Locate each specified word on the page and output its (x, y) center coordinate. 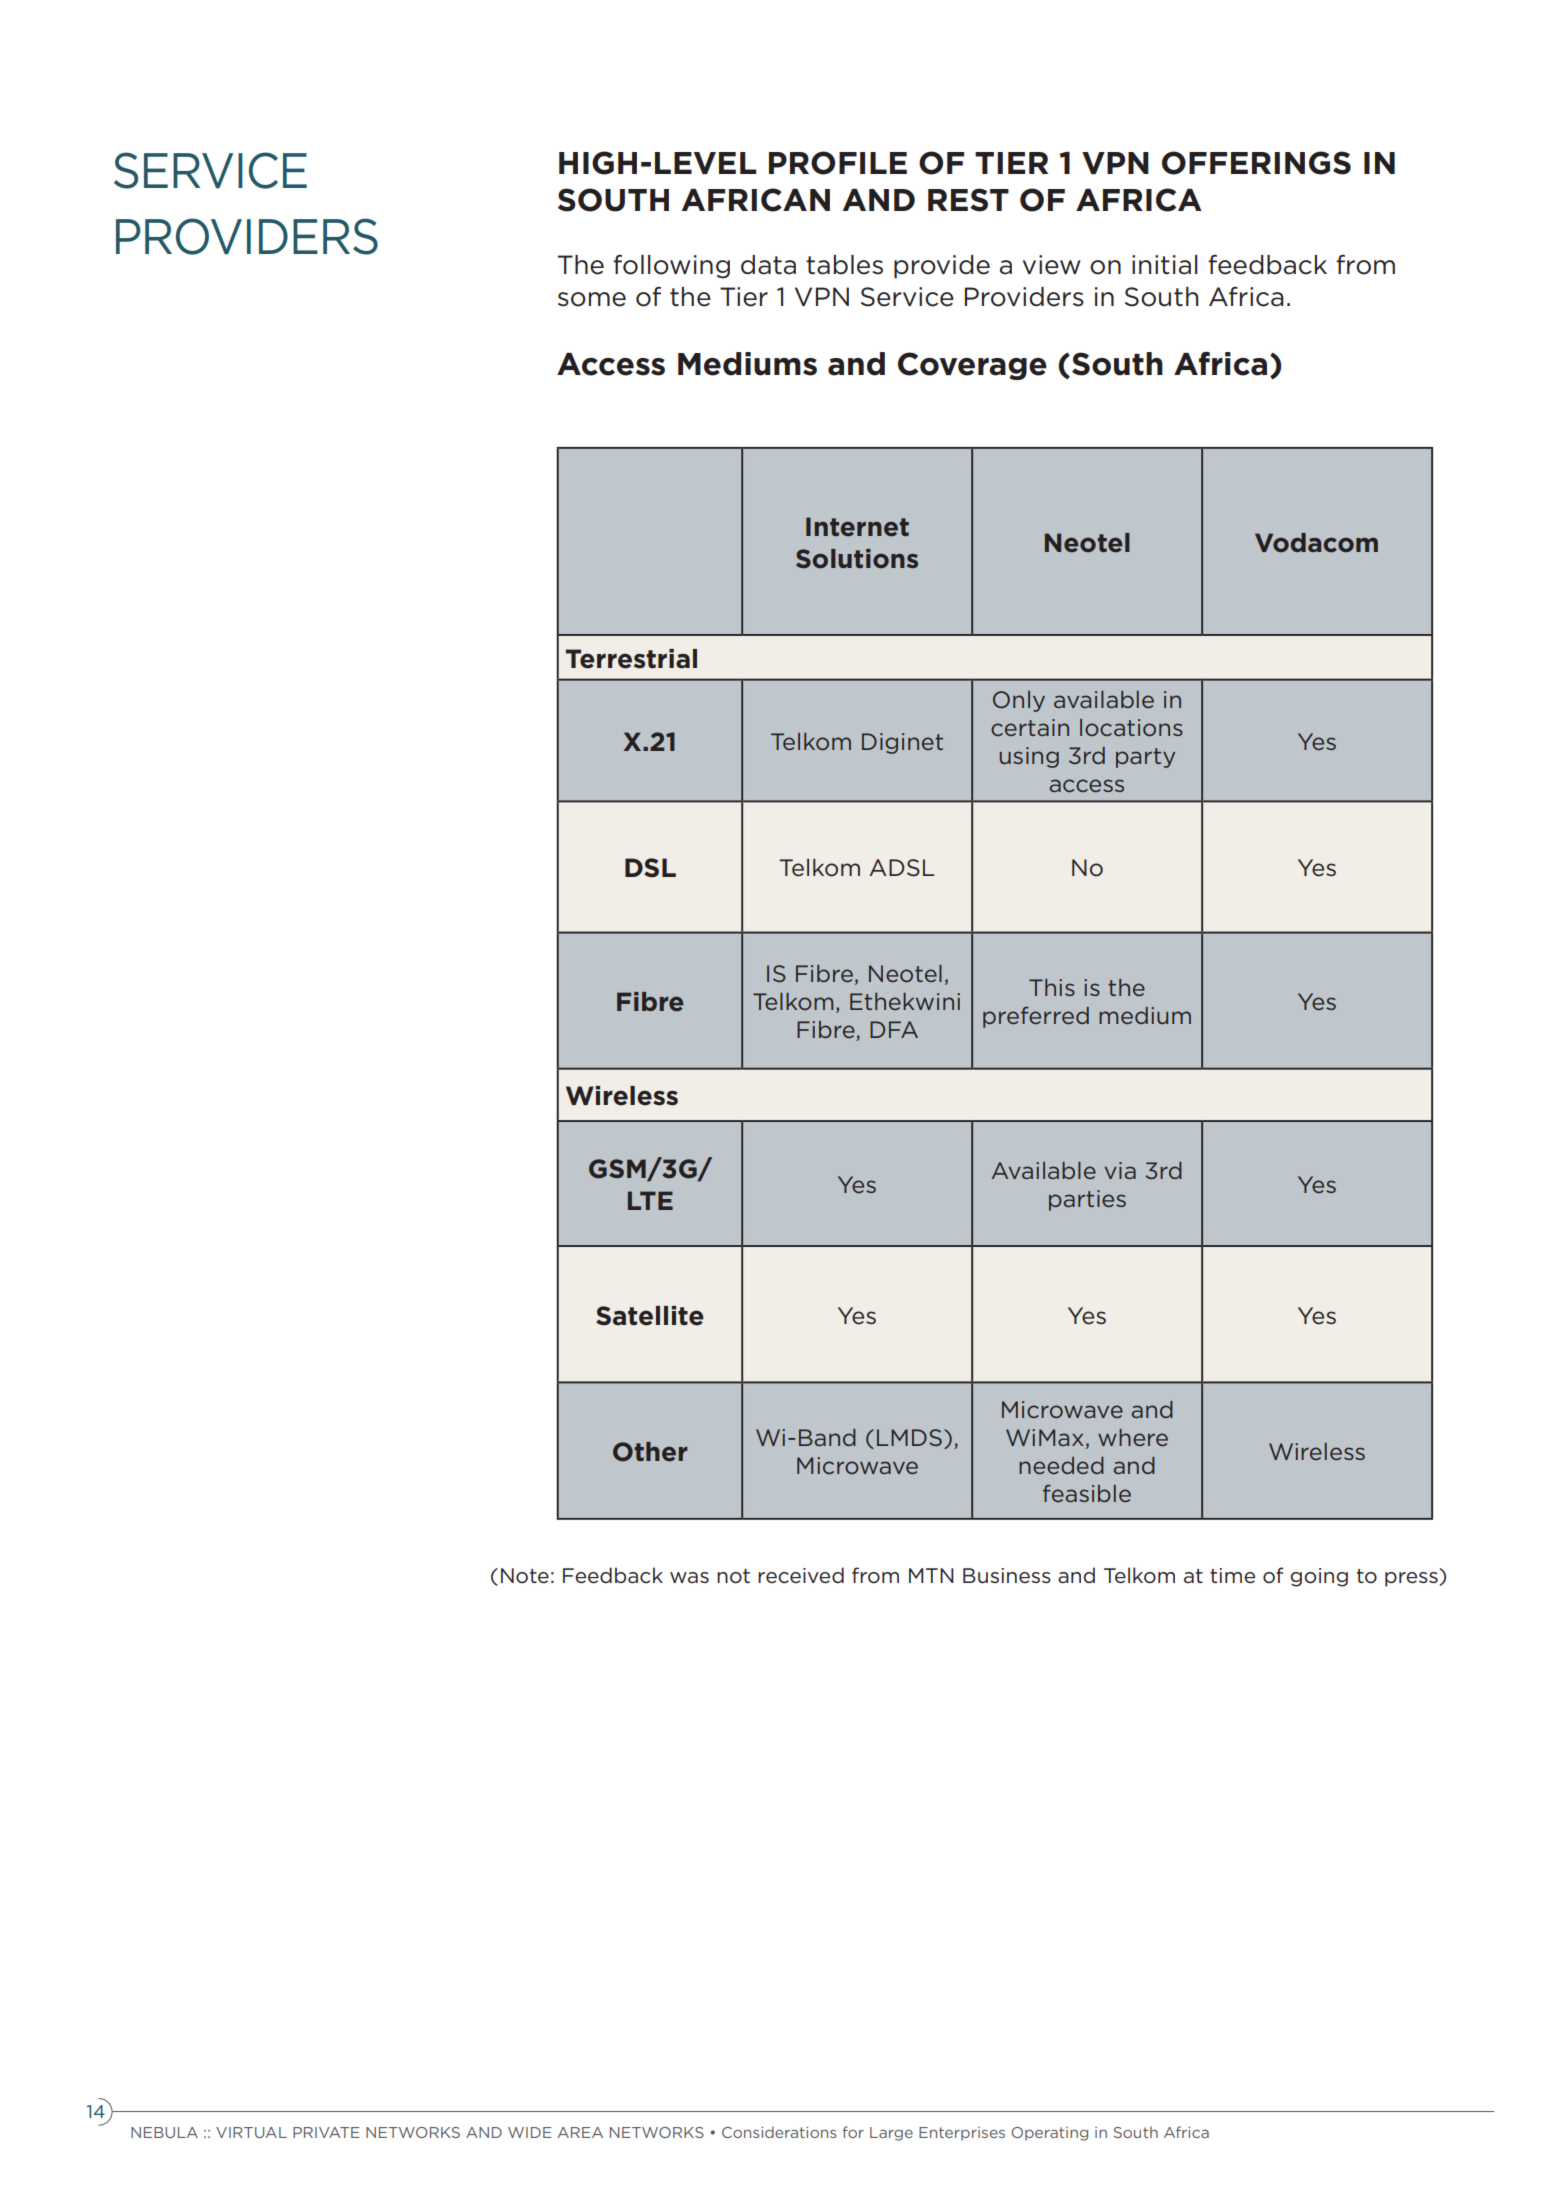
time (1232, 1576)
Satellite (650, 1316)
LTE (650, 1200)
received (801, 1575)
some (592, 299)
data (768, 265)
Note (525, 1576)
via (1120, 1170)
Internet (857, 527)
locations (1131, 727)
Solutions (857, 559)
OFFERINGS (1256, 163)
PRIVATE (326, 2132)
